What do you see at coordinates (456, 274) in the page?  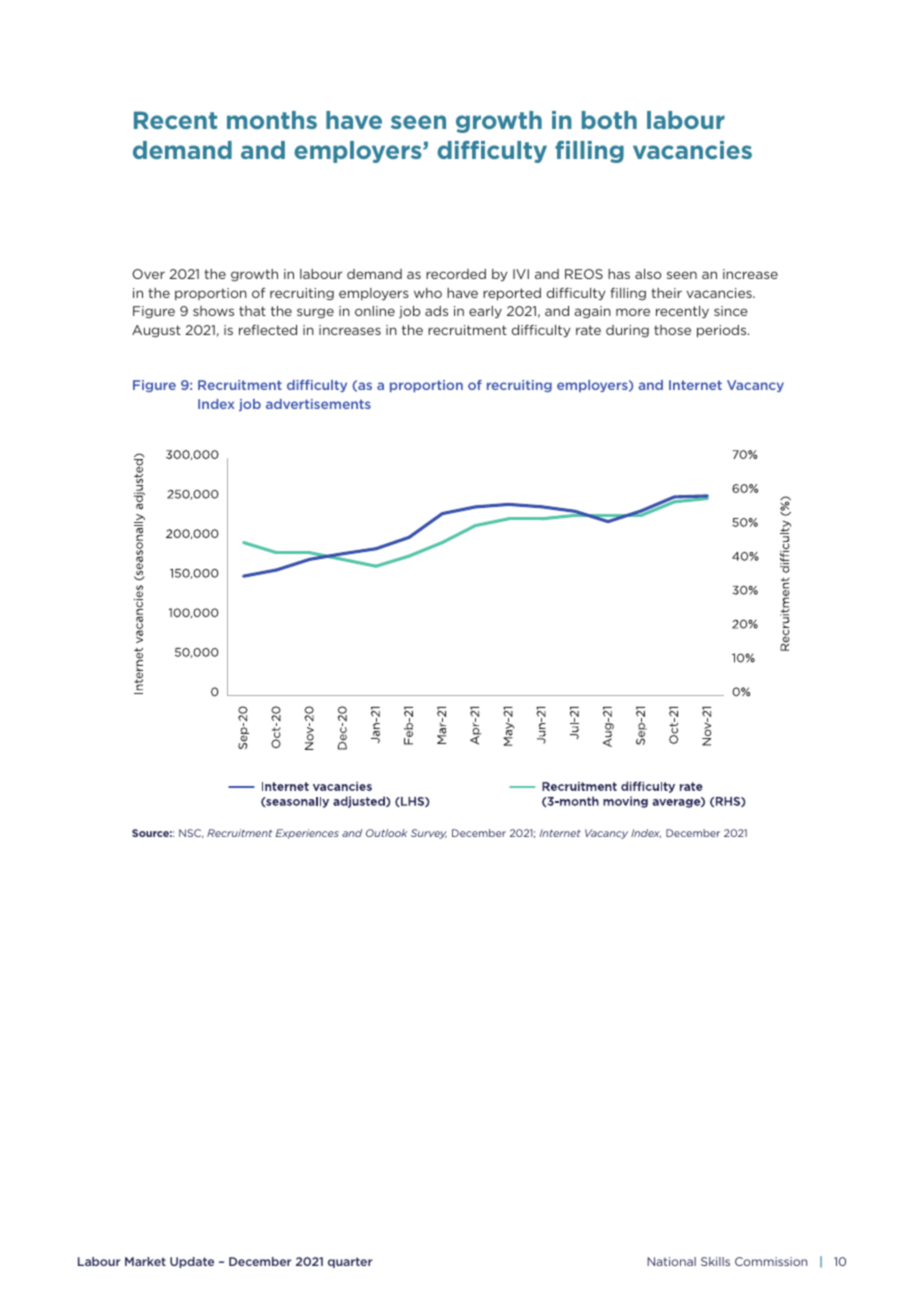 I see `recorded` at bounding box center [456, 274].
